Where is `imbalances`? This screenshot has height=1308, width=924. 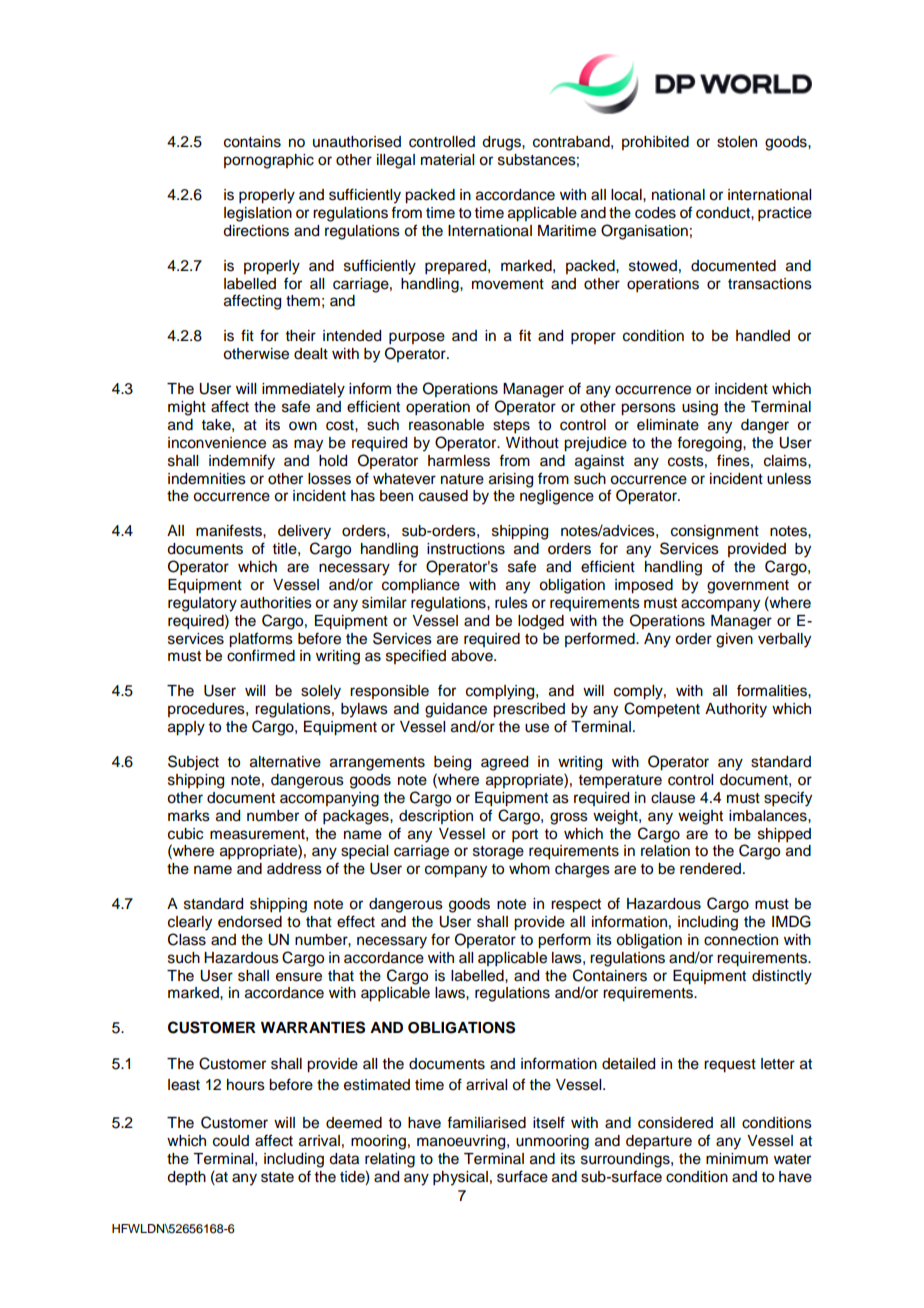 imbalances is located at coordinates (769, 816).
